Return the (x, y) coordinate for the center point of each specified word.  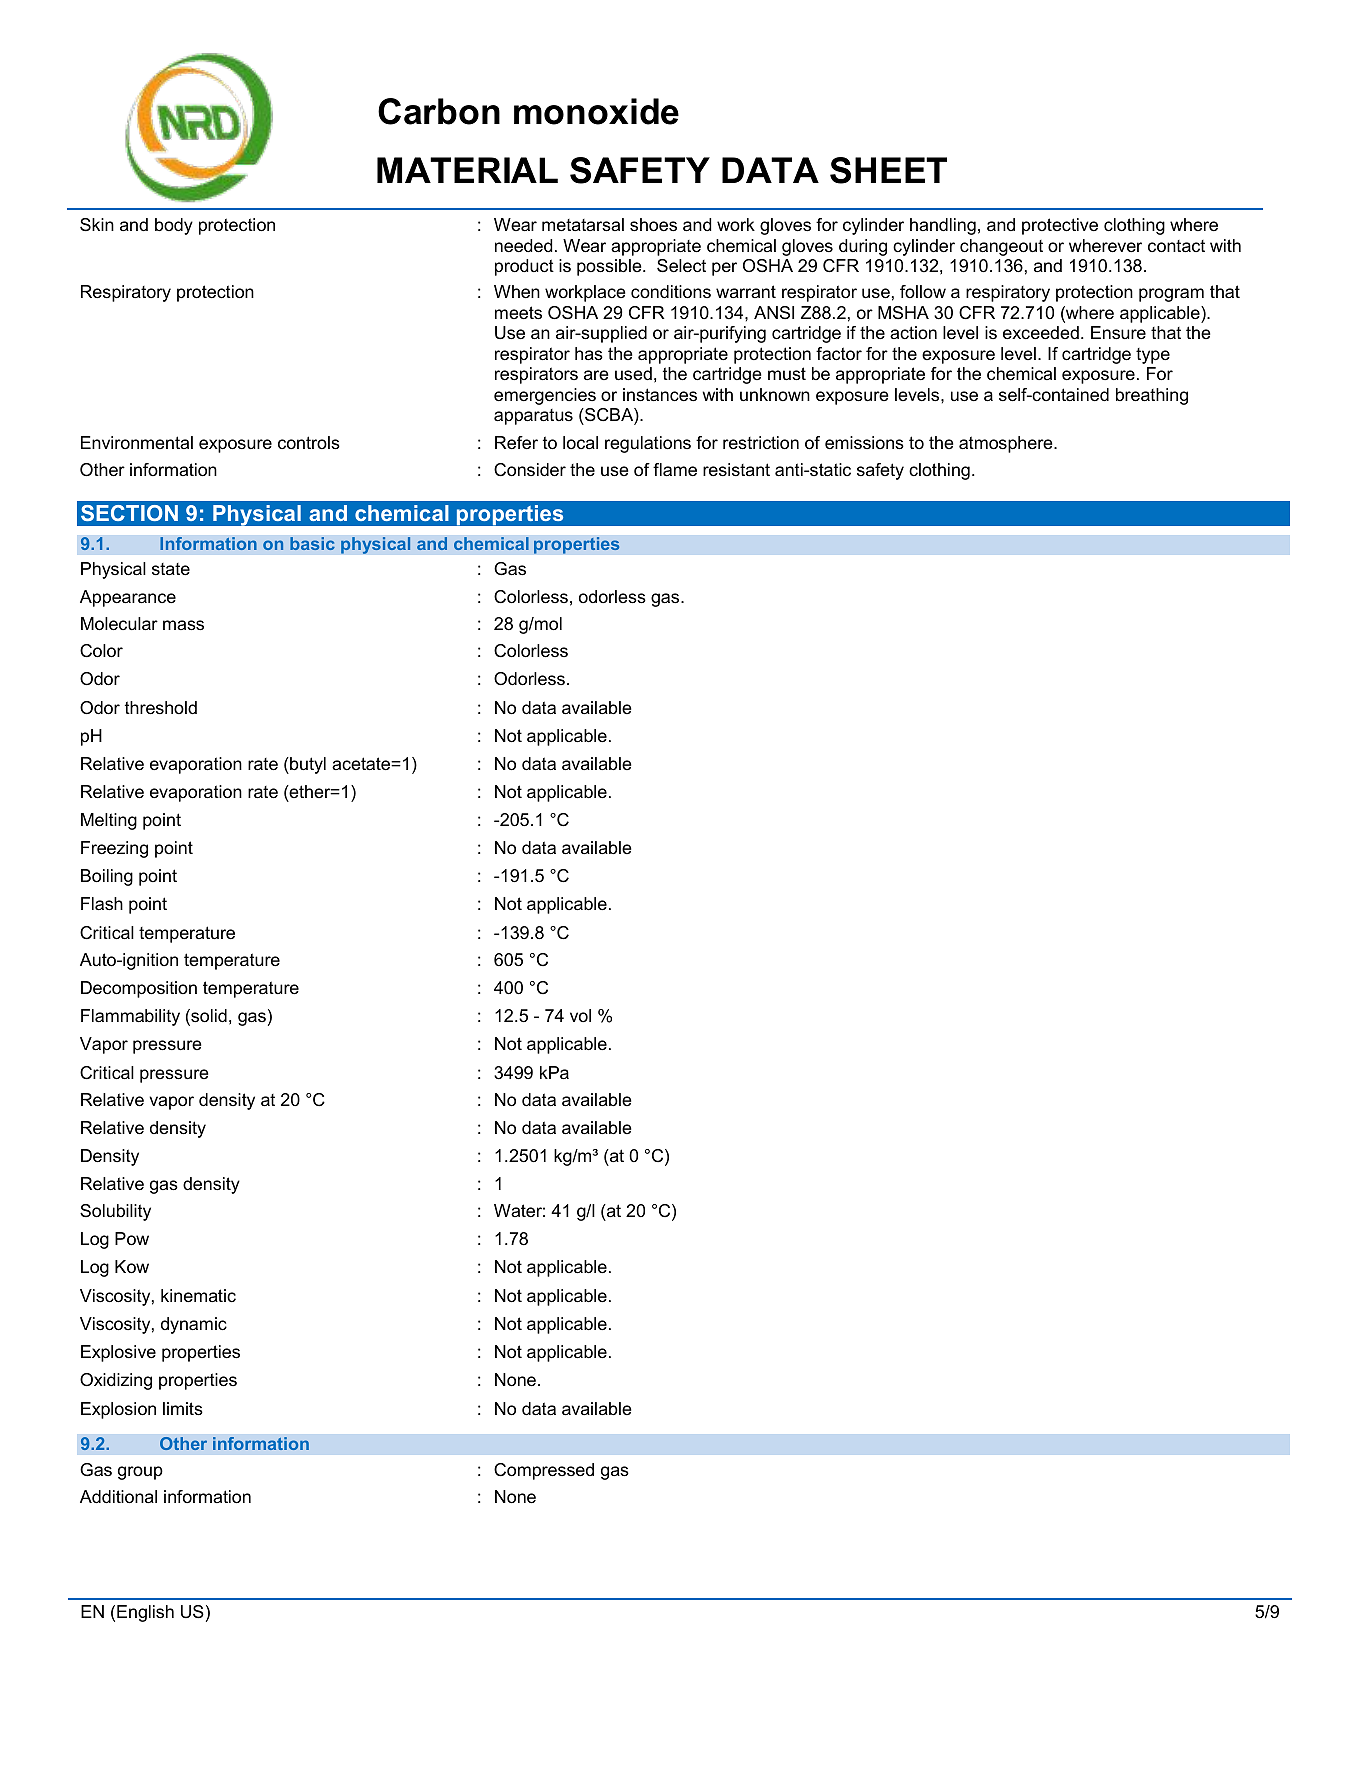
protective (1060, 226)
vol (580, 1015)
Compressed (544, 1471)
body (174, 226)
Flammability (130, 1017)
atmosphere (1007, 444)
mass (183, 625)
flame (675, 469)
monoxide (596, 111)
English (145, 1613)
